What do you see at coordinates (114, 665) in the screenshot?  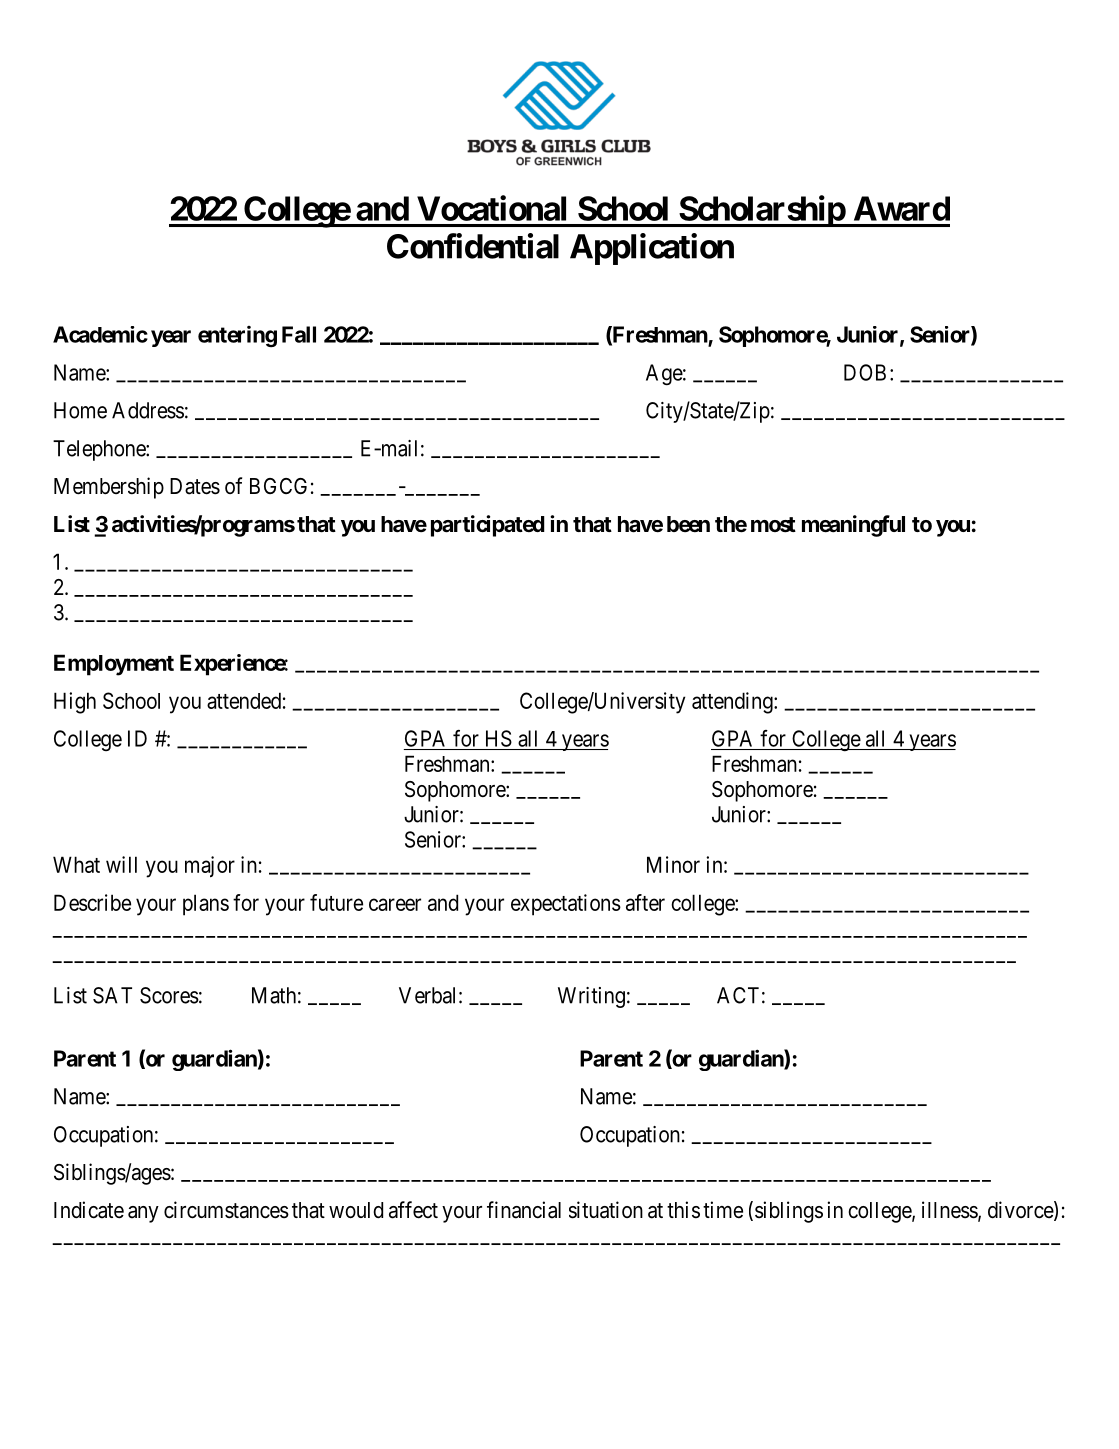 I see `Employment` at bounding box center [114, 665].
